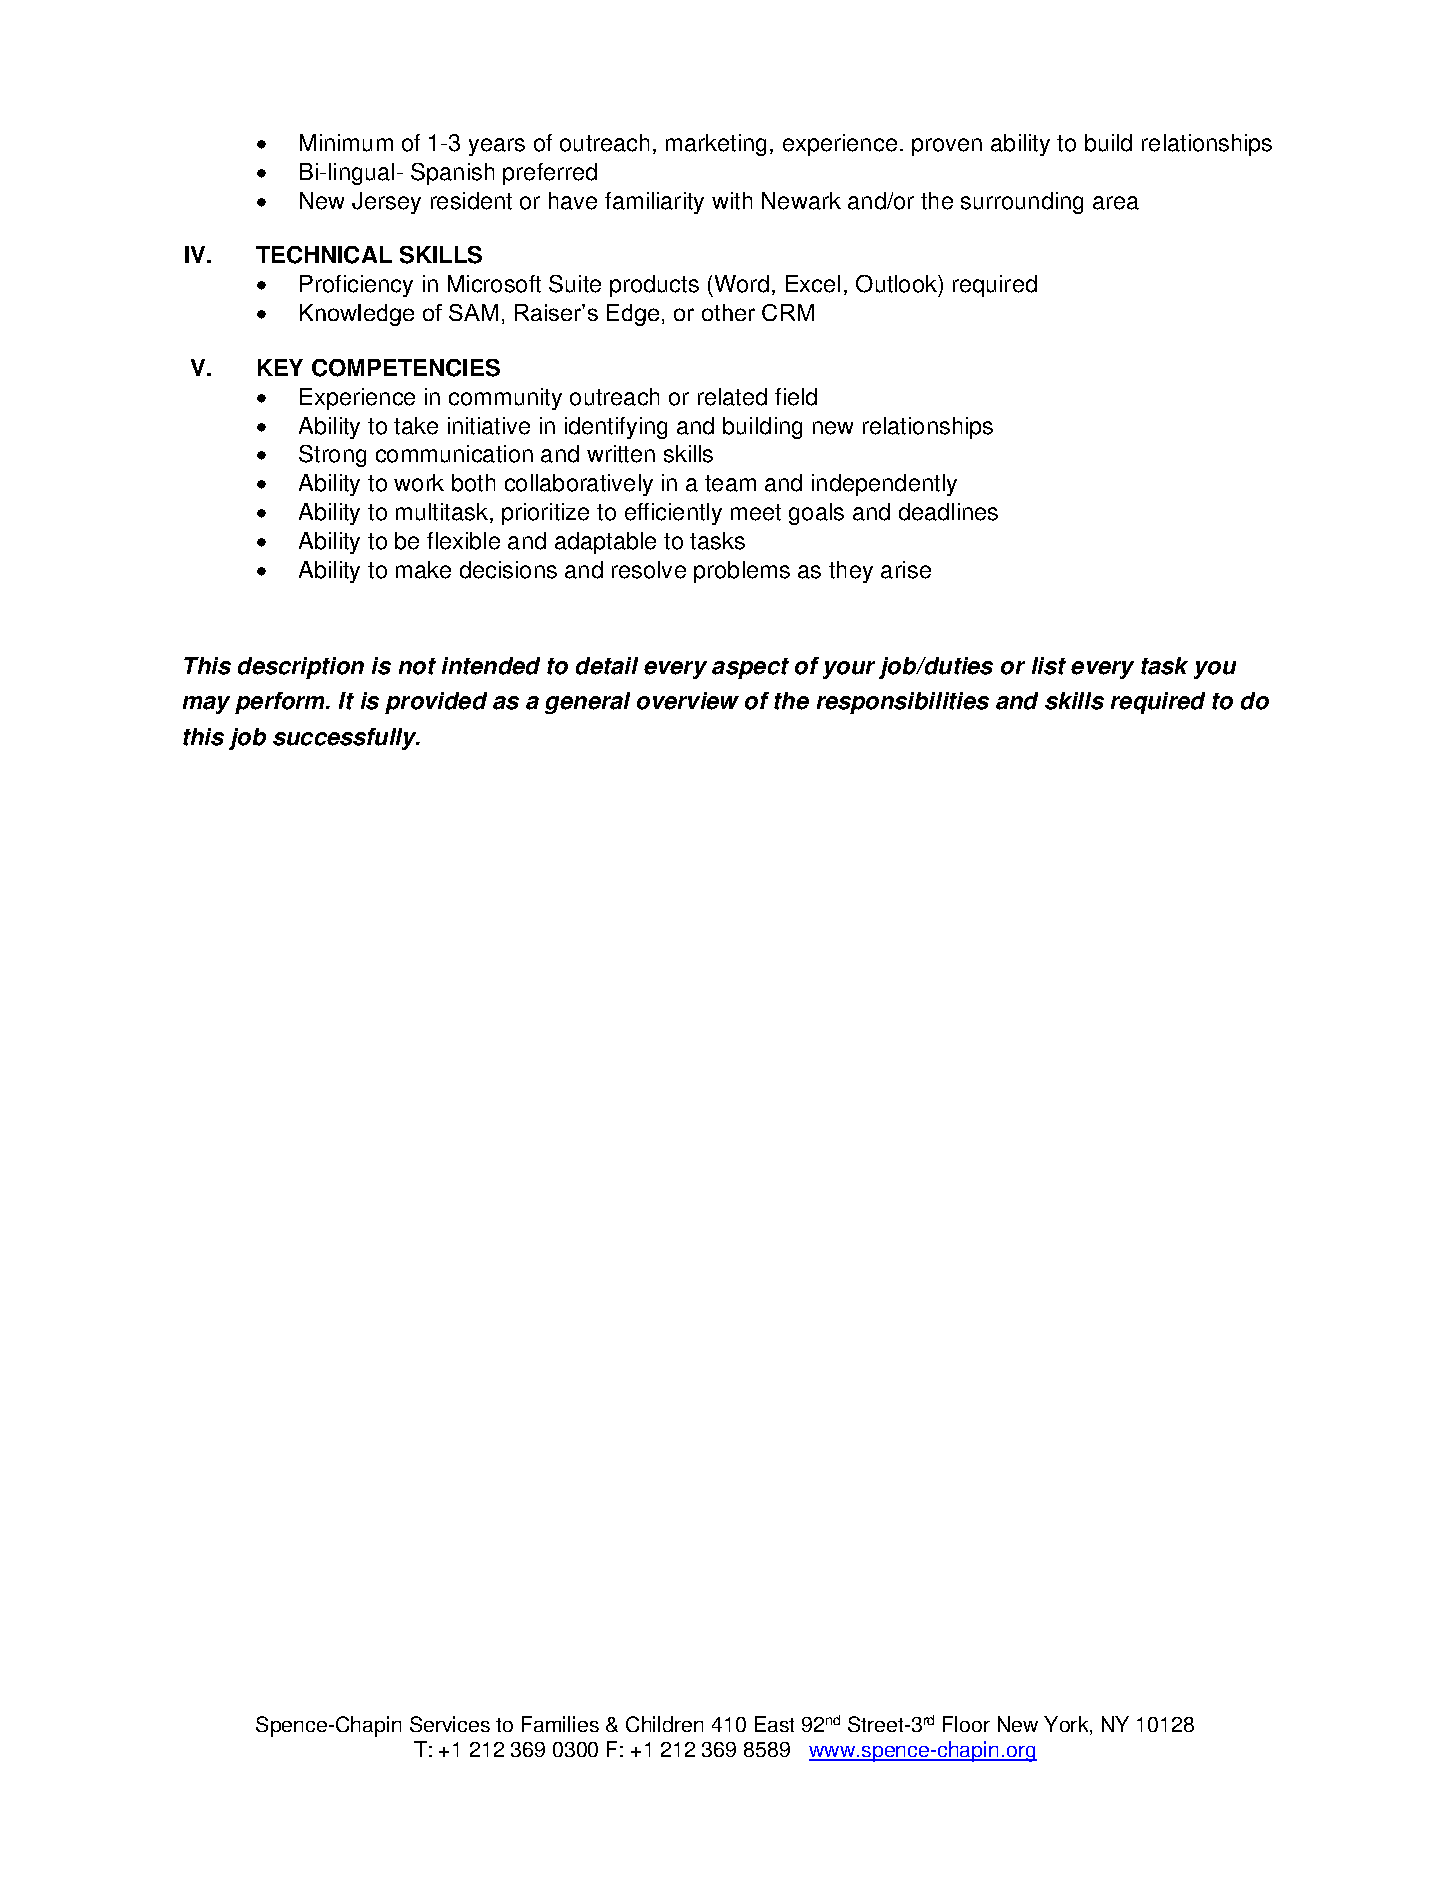 The width and height of the screenshot is (1451, 1877). I want to click on deadlines, so click(948, 512).
